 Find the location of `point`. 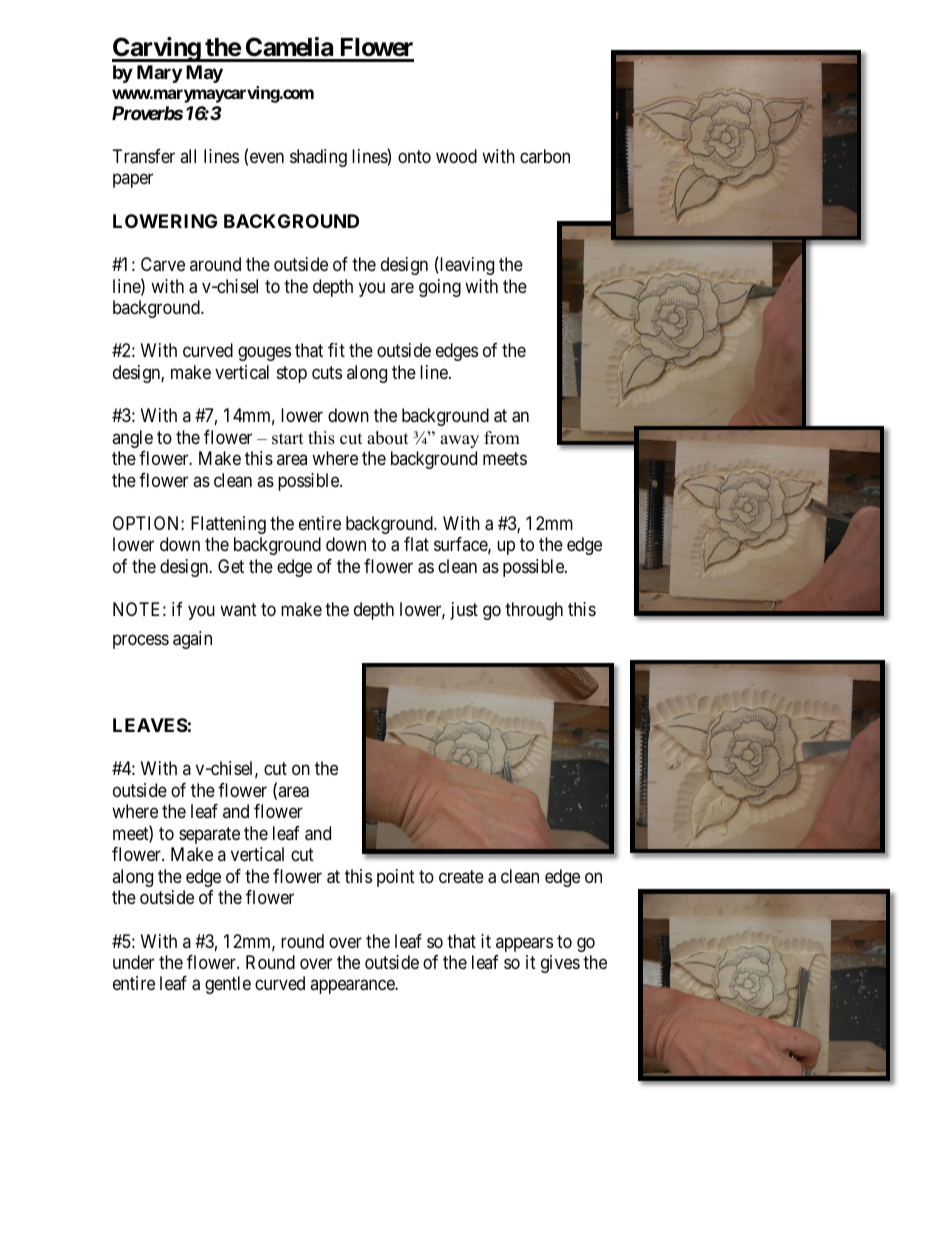

point is located at coordinates (396, 878).
